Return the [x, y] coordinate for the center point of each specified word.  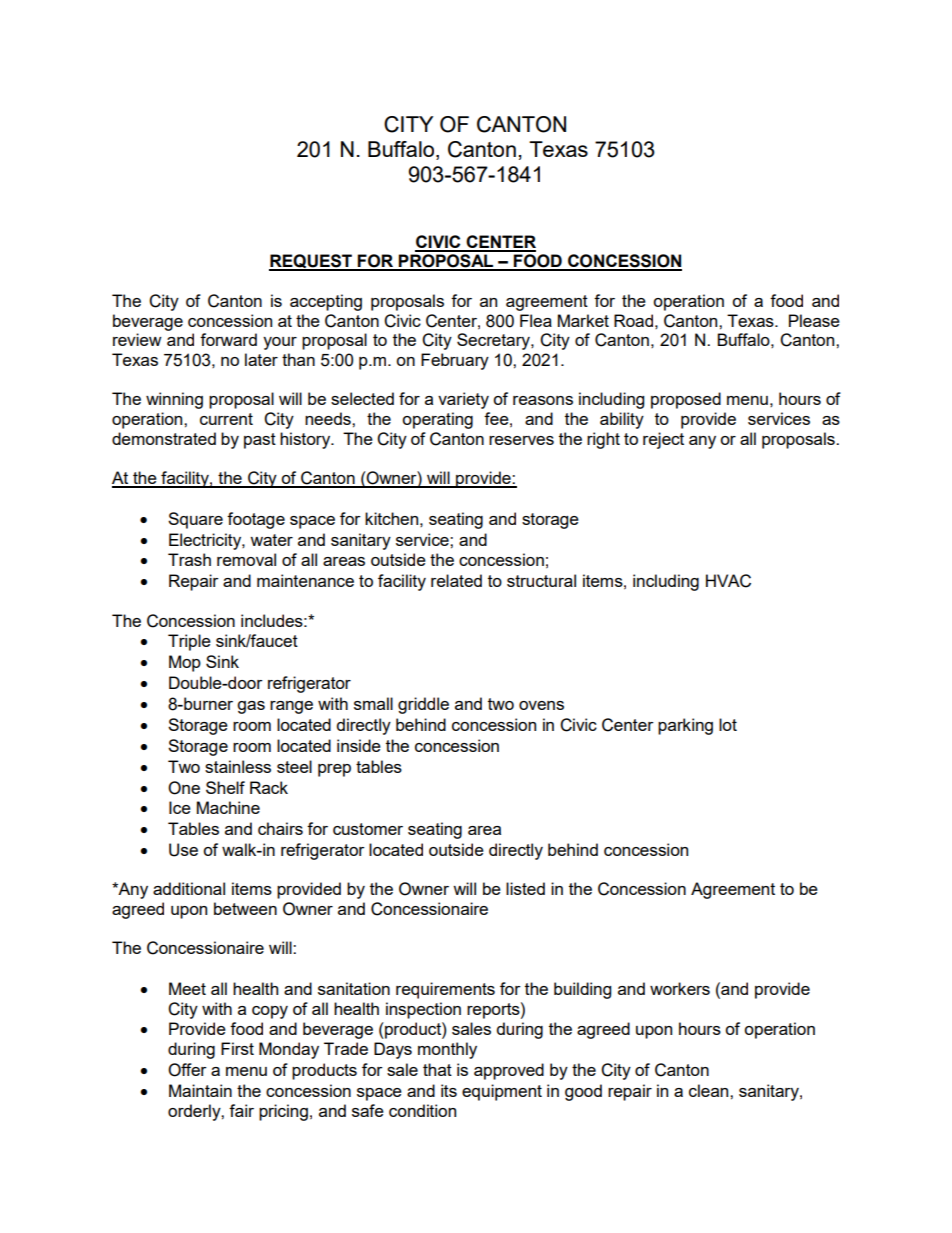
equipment [502, 1092]
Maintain [200, 1090]
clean [710, 1090]
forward [228, 339]
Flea [536, 320]
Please [814, 320]
